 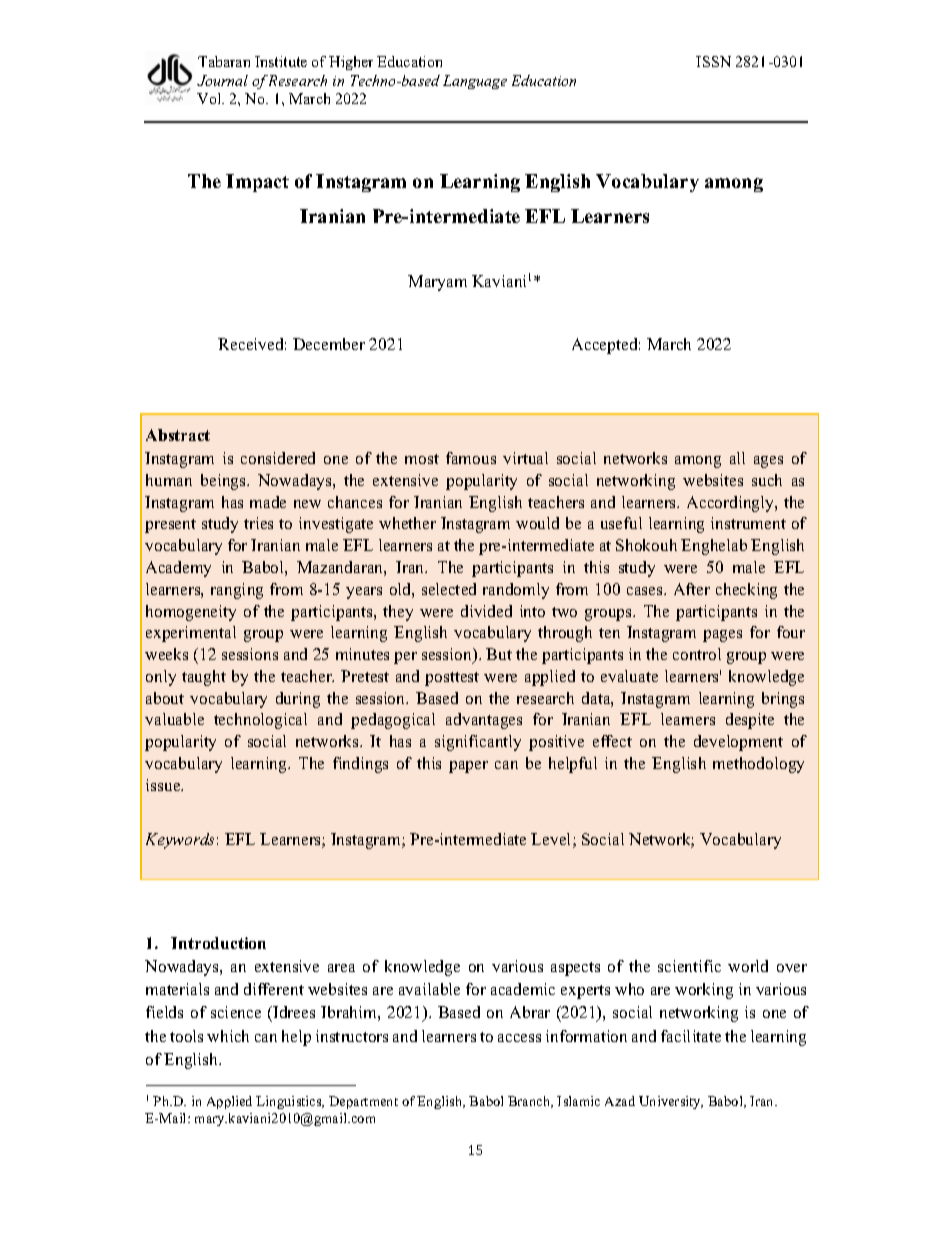 I want to click on such, so click(x=767, y=480).
